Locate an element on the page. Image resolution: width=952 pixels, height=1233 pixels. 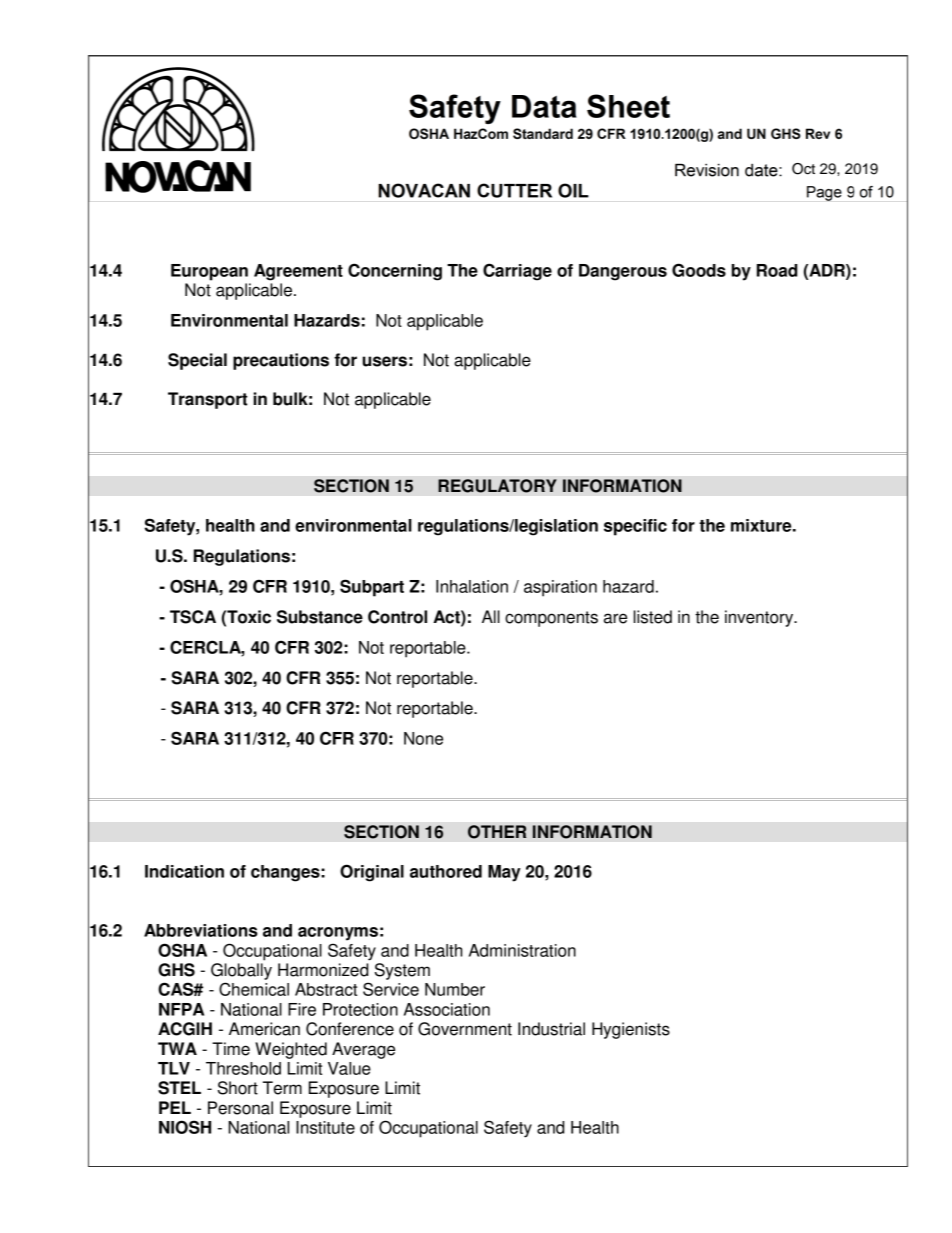
None is located at coordinates (423, 738).
